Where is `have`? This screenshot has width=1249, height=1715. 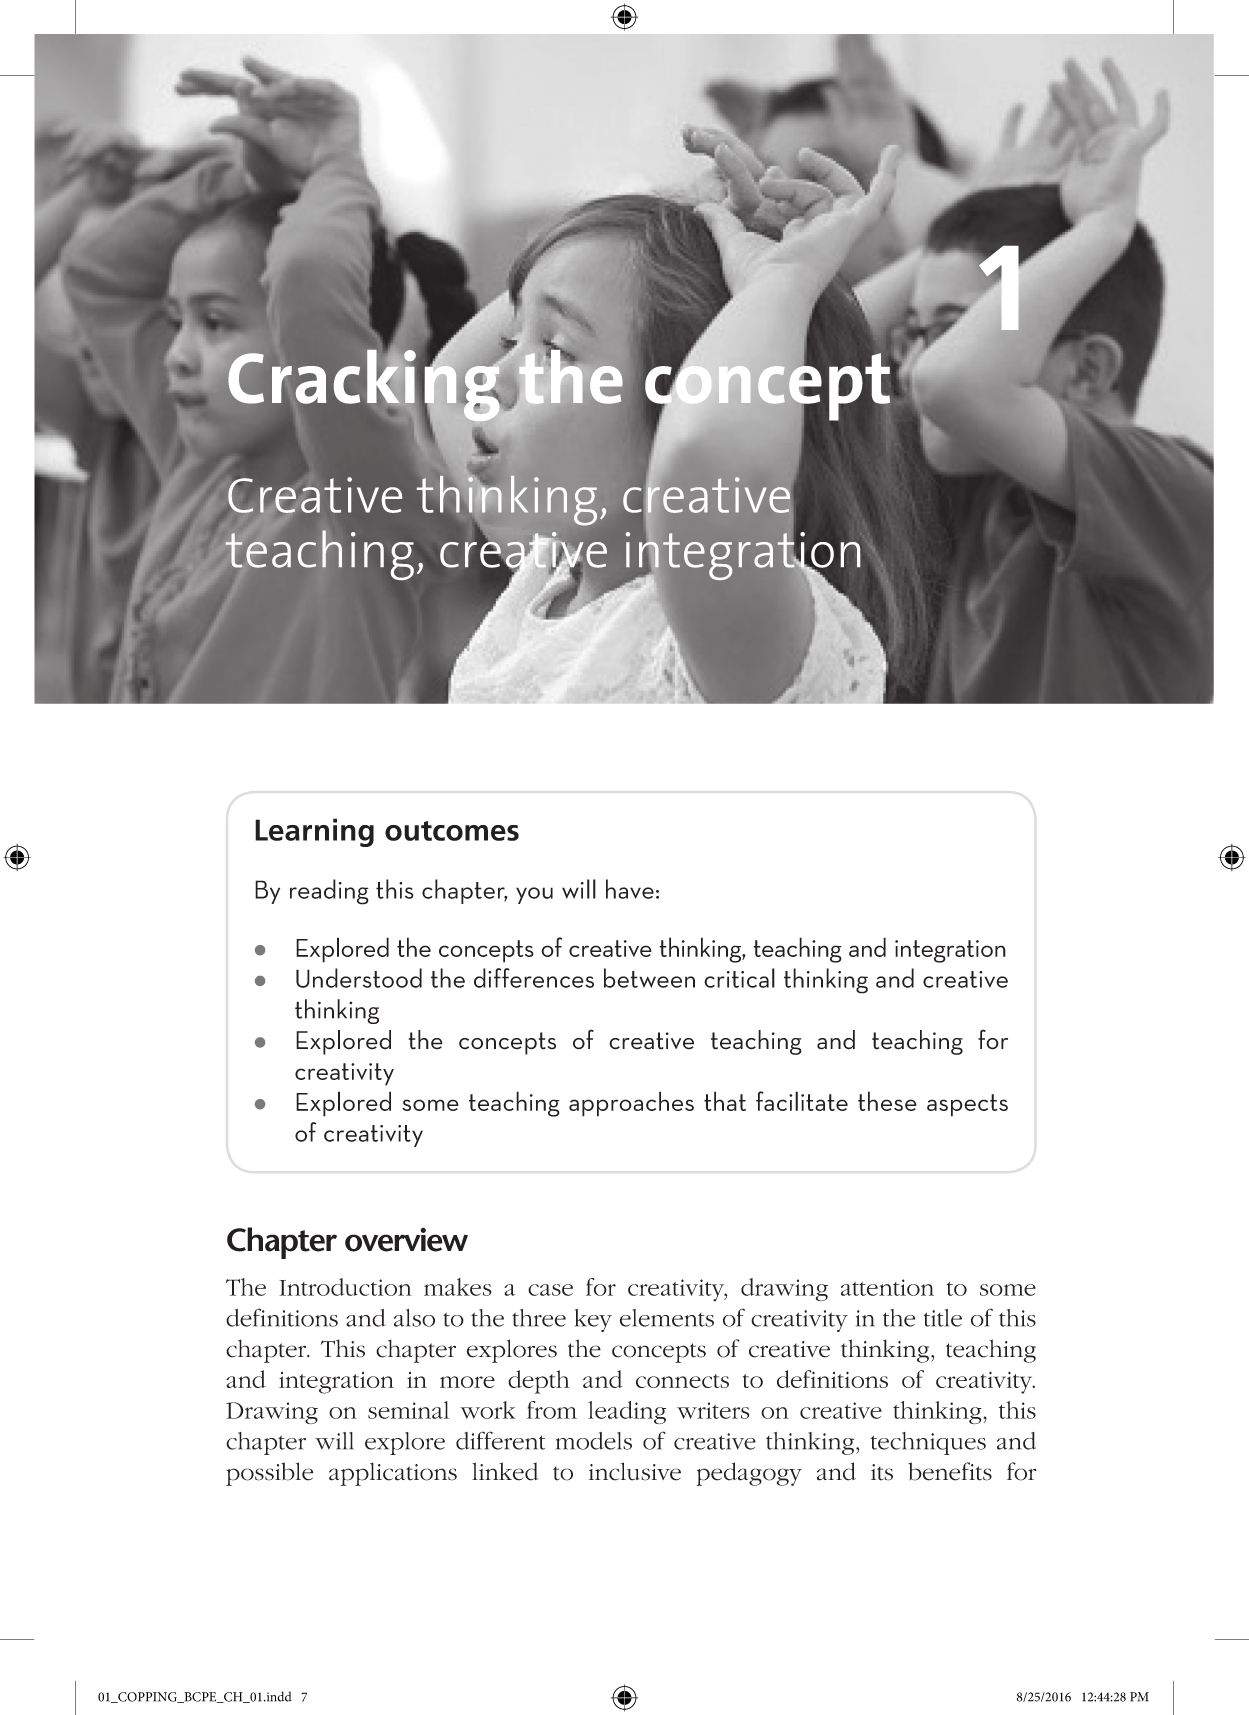
have is located at coordinates (630, 889).
